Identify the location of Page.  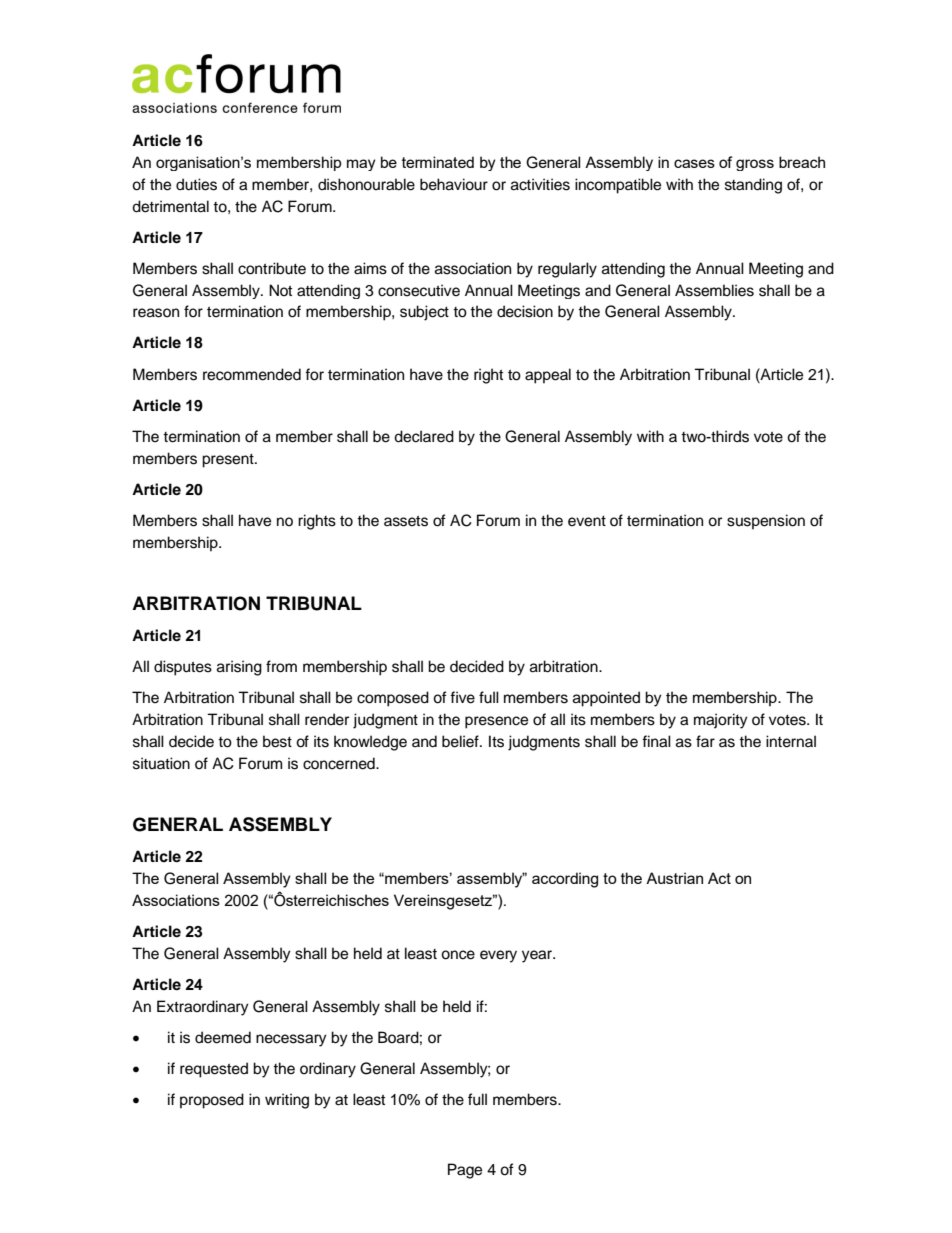
(465, 1171).
